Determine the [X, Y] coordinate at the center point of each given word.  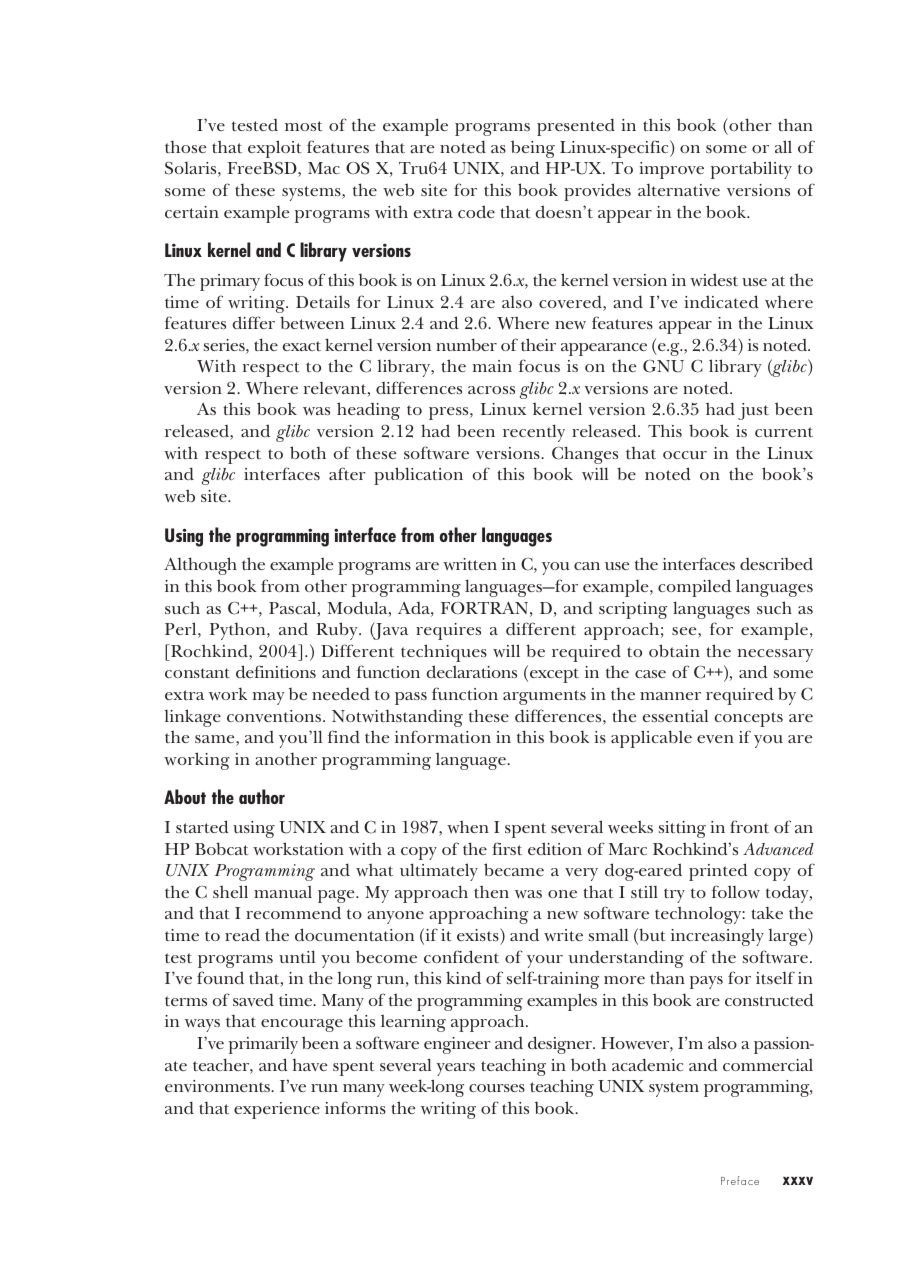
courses [497, 1088]
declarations [472, 671]
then [491, 891]
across [491, 390]
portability [751, 170]
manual [283, 891]
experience [277, 1110]
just [753, 411]
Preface [740, 1180]
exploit [275, 149]
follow [736, 892]
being [533, 149]
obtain [674, 650]
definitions [276, 671]
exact [301, 346]
